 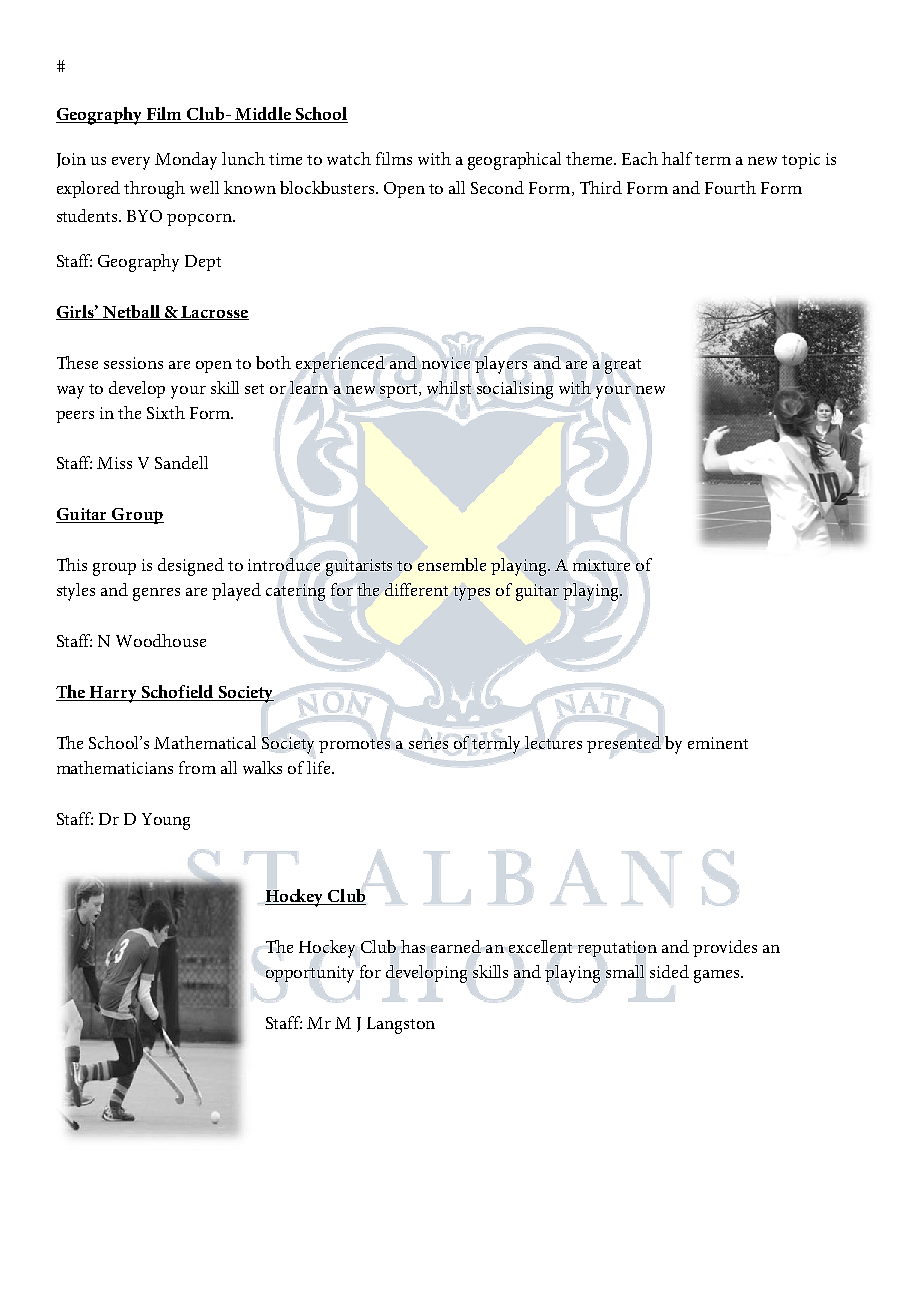 I want to click on series, so click(x=428, y=743).
